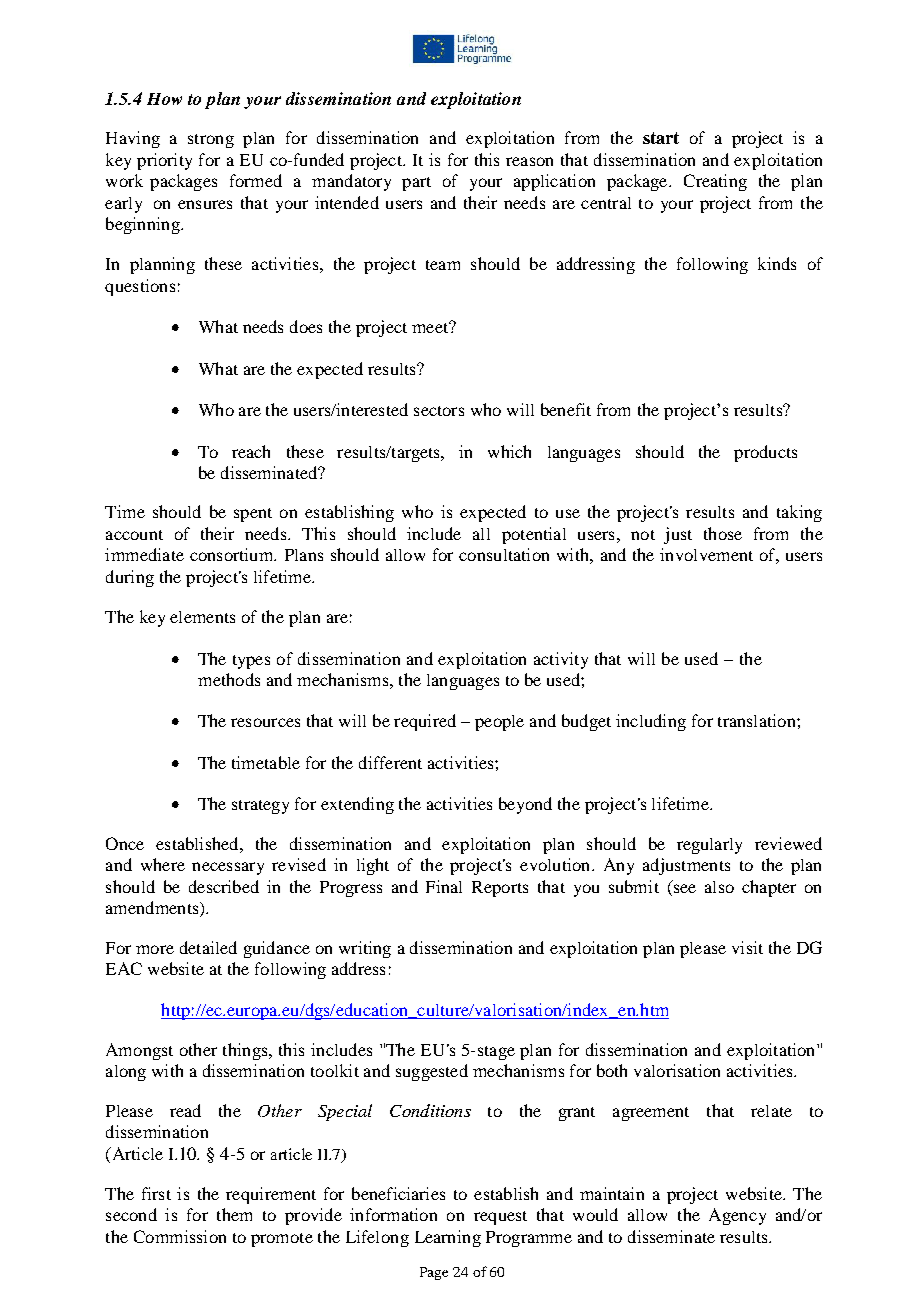 The image size is (924, 1308). What do you see at coordinates (253, 515) in the screenshot?
I see `spent` at bounding box center [253, 515].
